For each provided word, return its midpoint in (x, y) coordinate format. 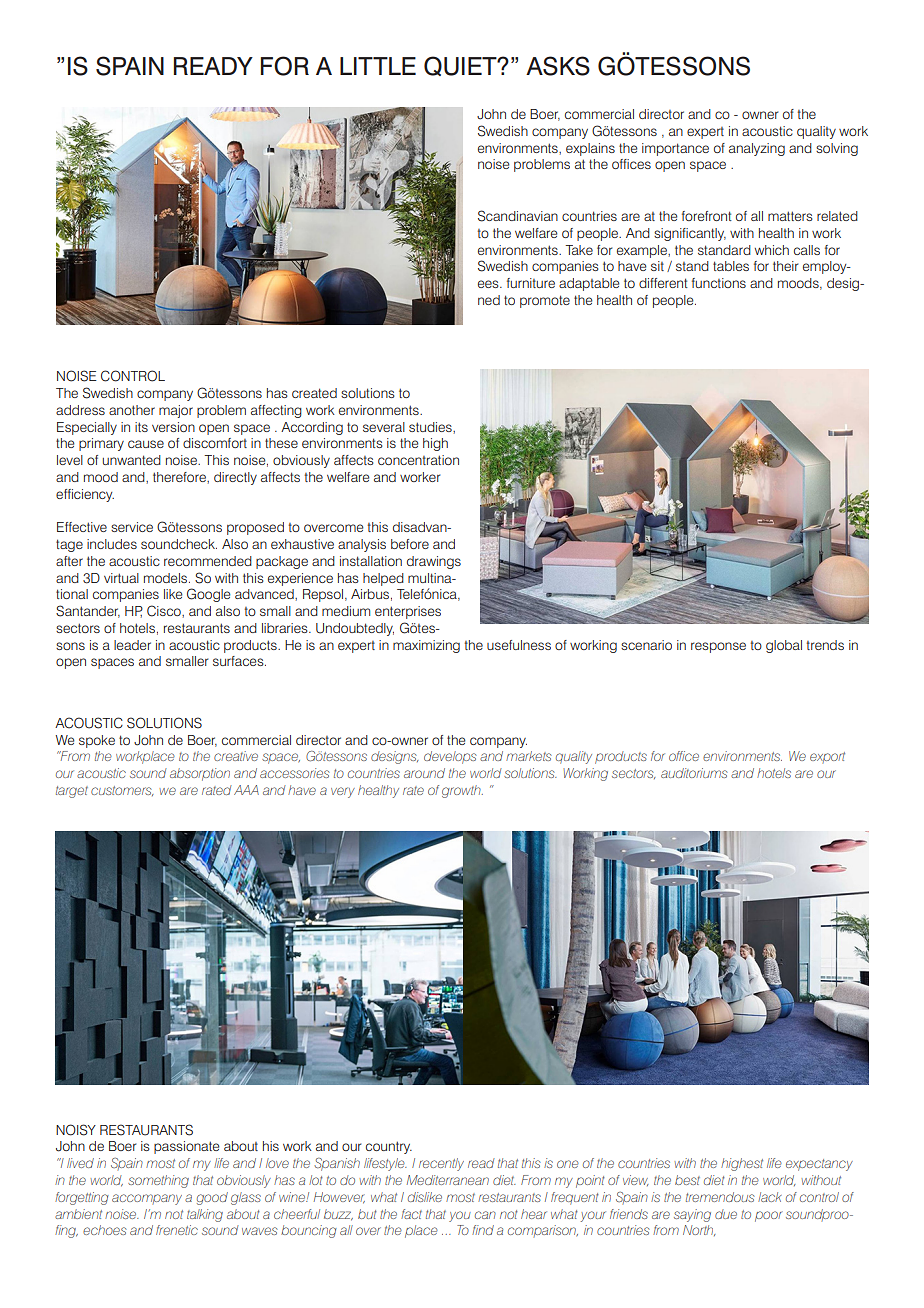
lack (770, 1197)
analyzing (757, 149)
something (158, 1181)
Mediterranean (448, 1180)
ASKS (558, 66)
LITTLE (378, 66)
